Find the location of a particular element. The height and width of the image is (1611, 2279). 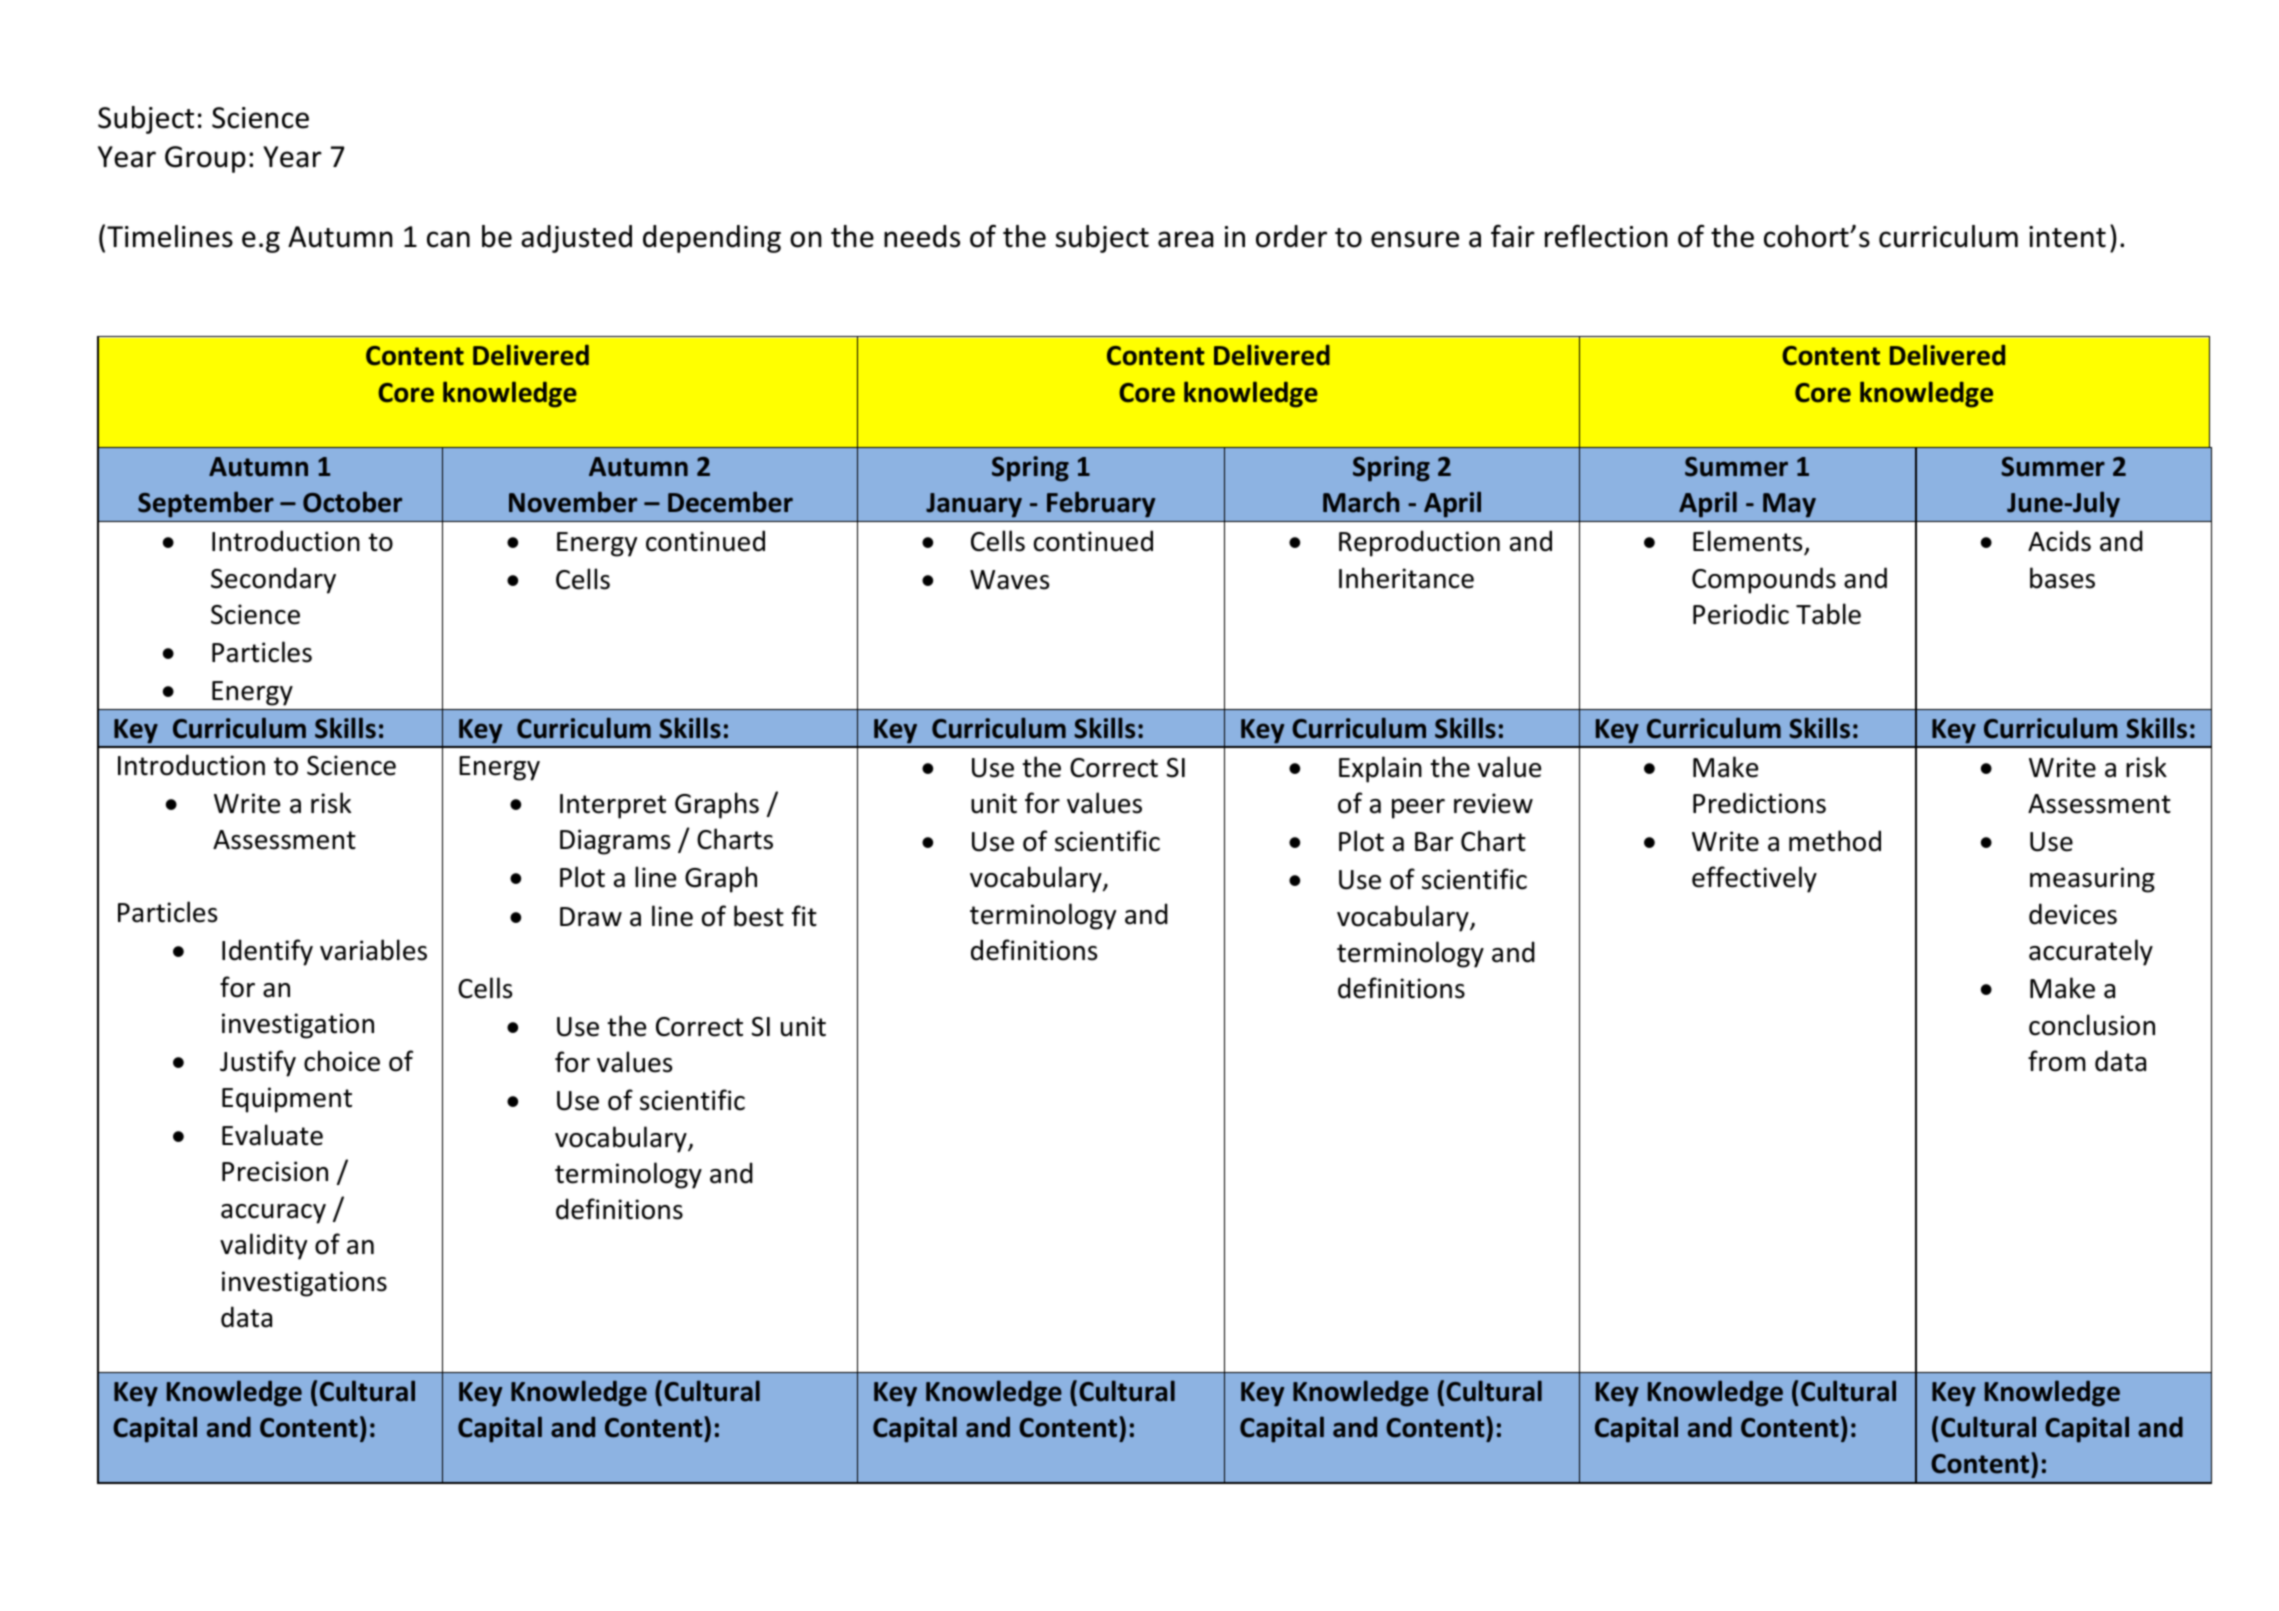

October is located at coordinates (352, 502).
